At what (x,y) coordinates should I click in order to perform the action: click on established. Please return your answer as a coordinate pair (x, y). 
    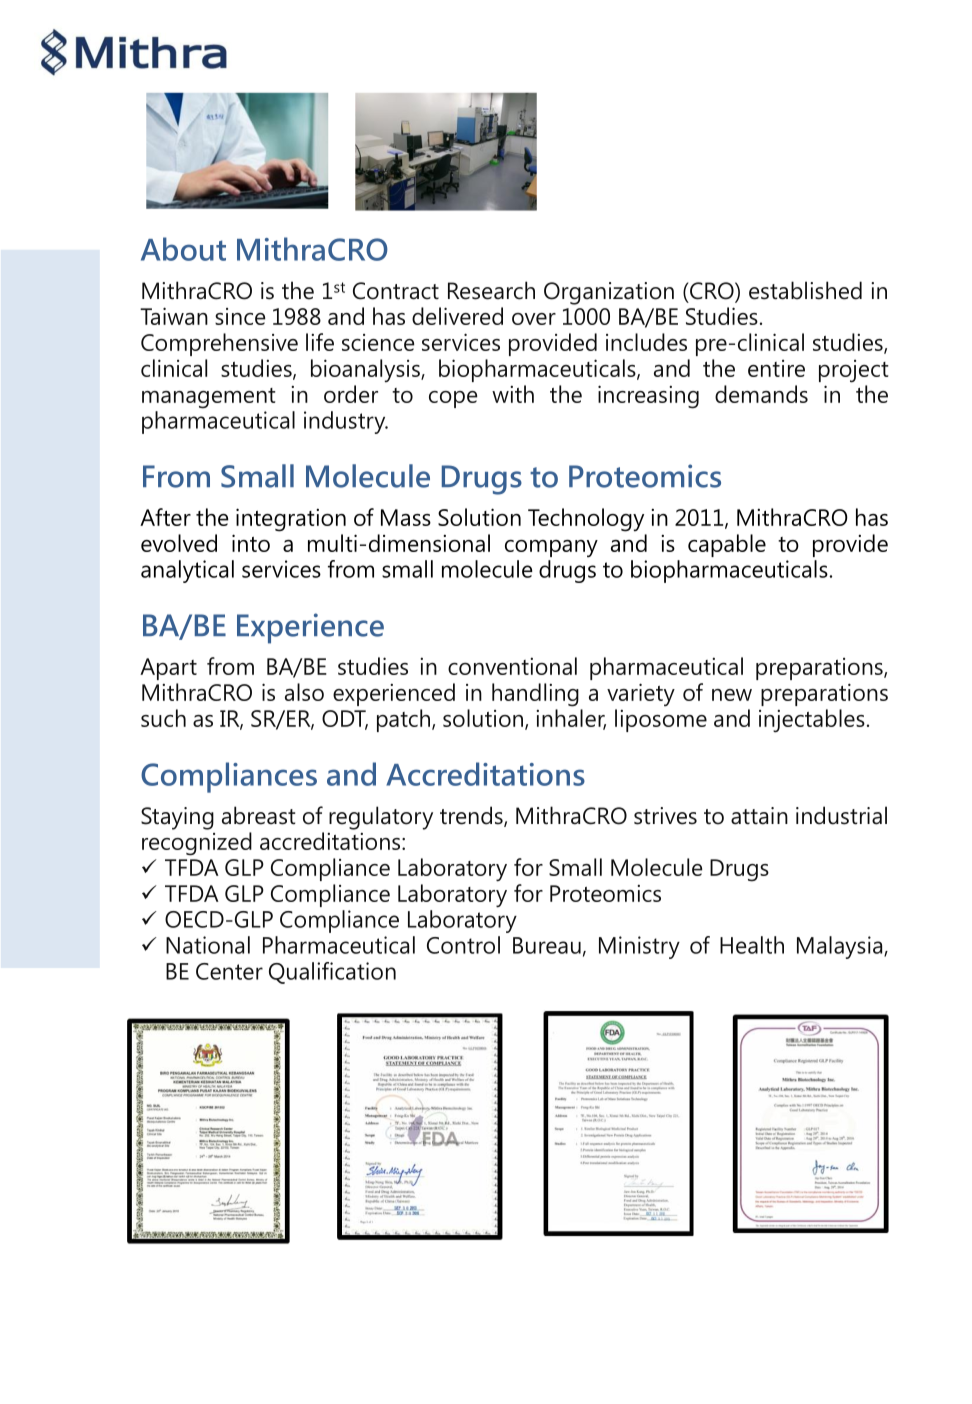
    Looking at the image, I should click on (805, 290).
